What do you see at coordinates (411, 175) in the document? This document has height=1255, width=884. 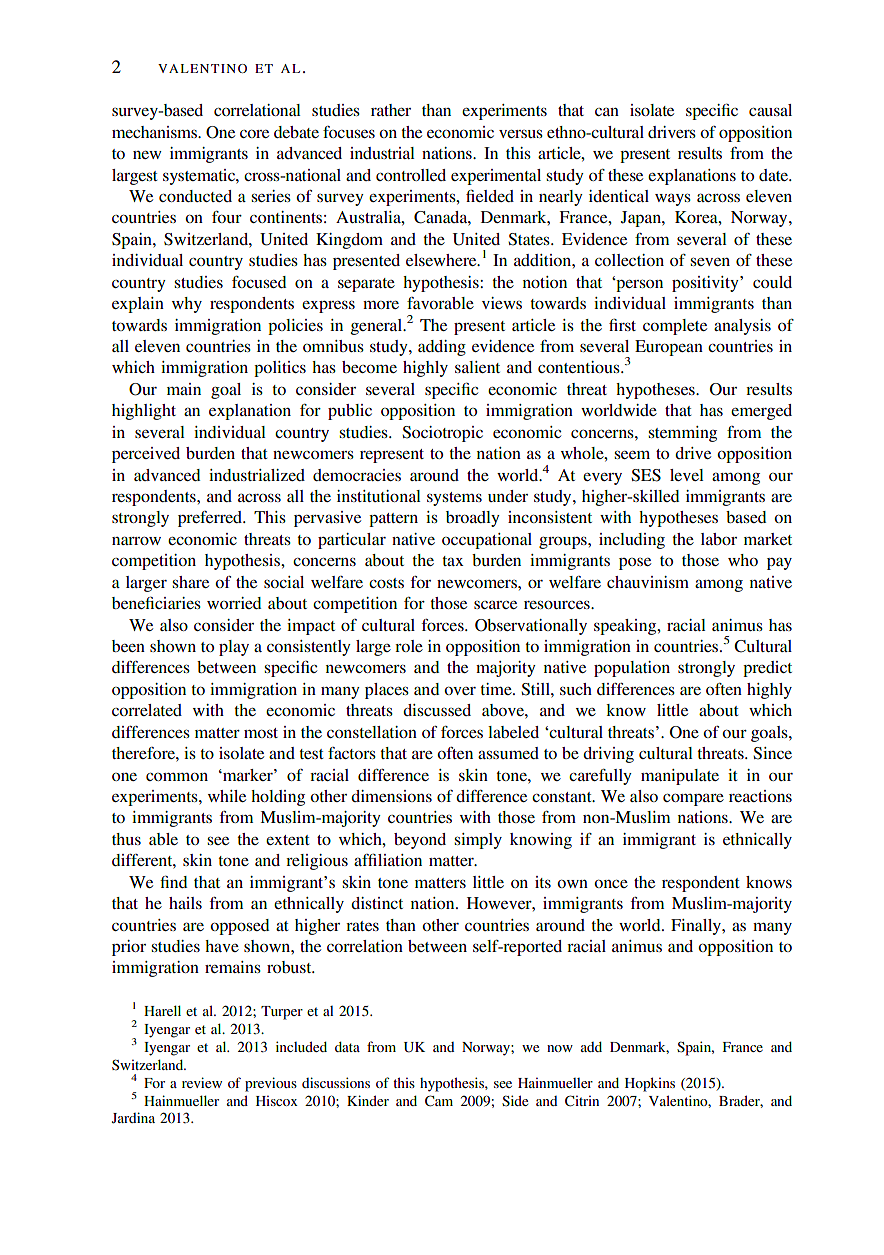 I see `controlled` at bounding box center [411, 175].
